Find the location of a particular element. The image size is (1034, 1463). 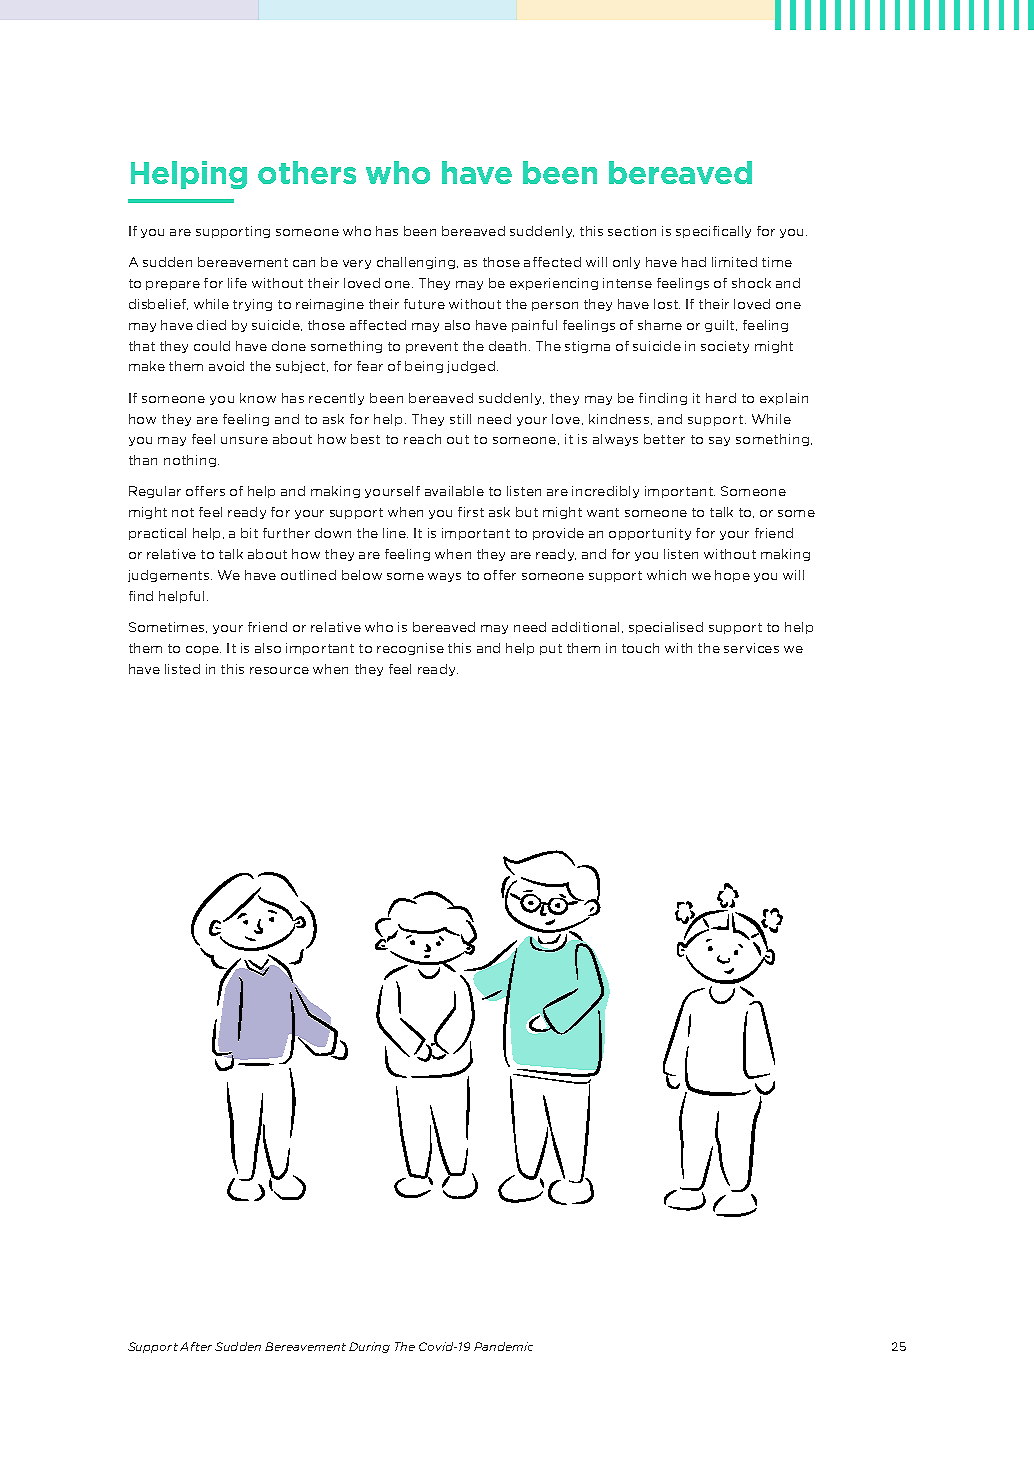

After is located at coordinates (196, 1346).
